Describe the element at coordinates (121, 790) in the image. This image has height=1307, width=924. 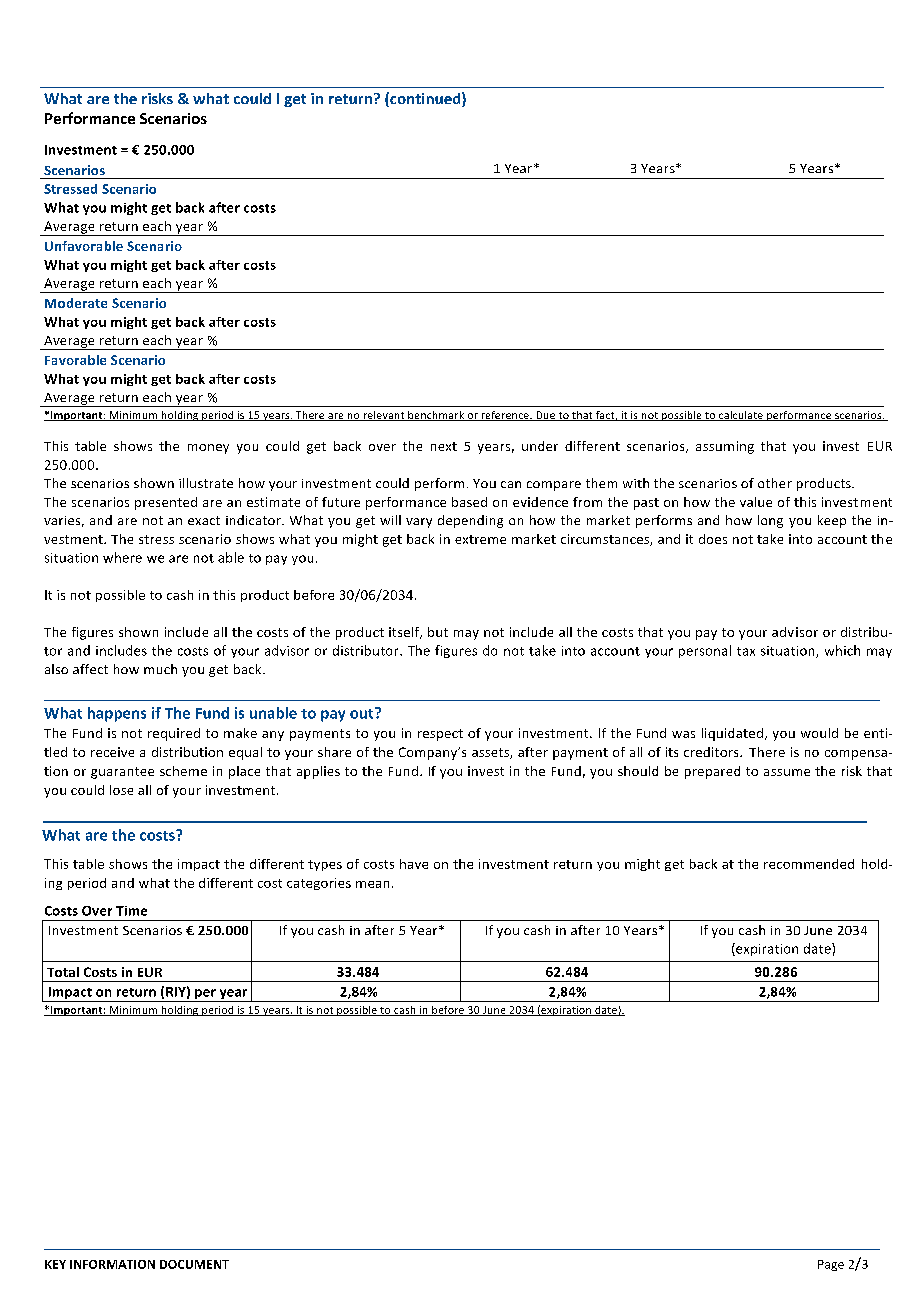
I see `lose` at that location.
